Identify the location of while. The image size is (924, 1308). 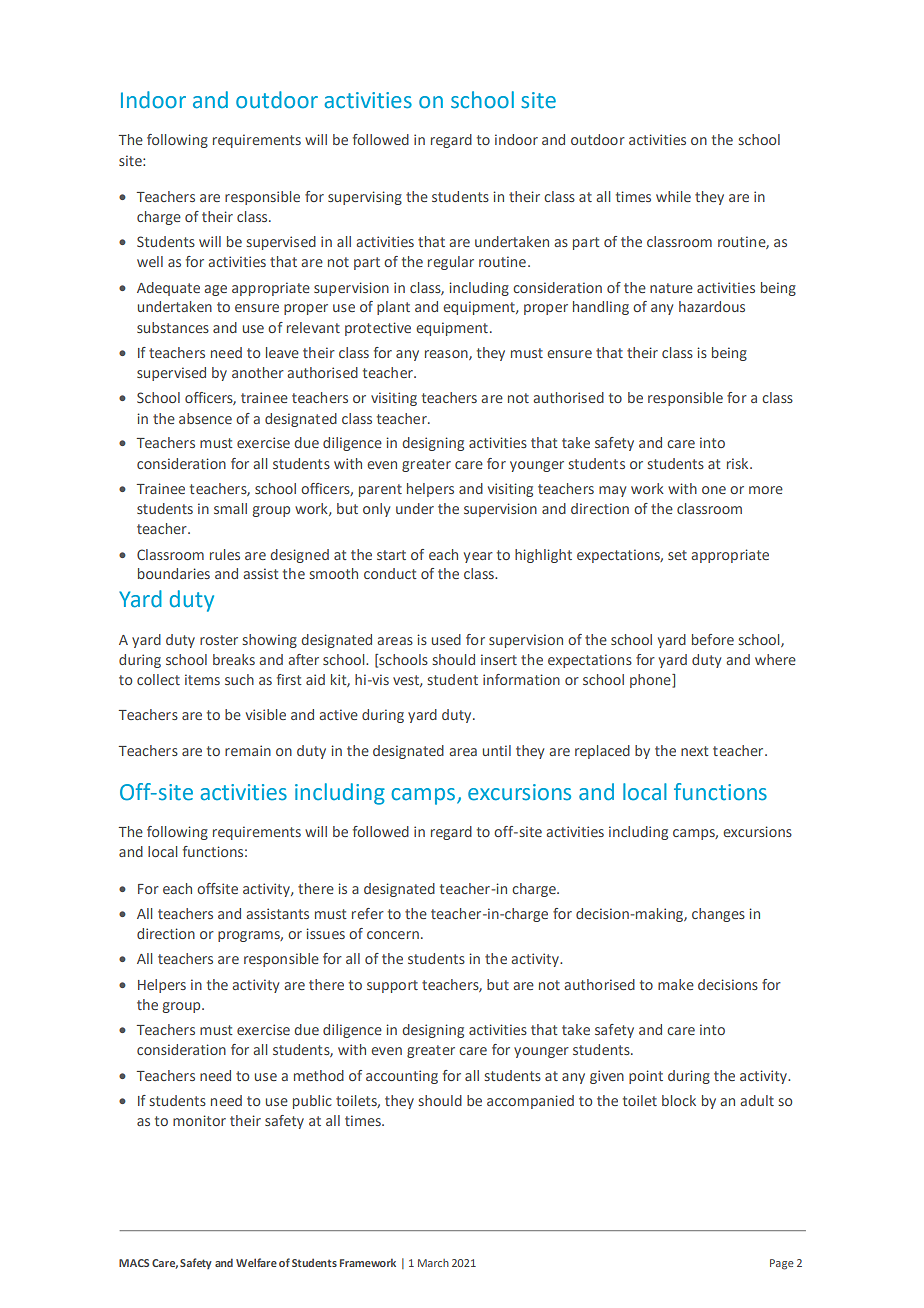
(673, 196).
